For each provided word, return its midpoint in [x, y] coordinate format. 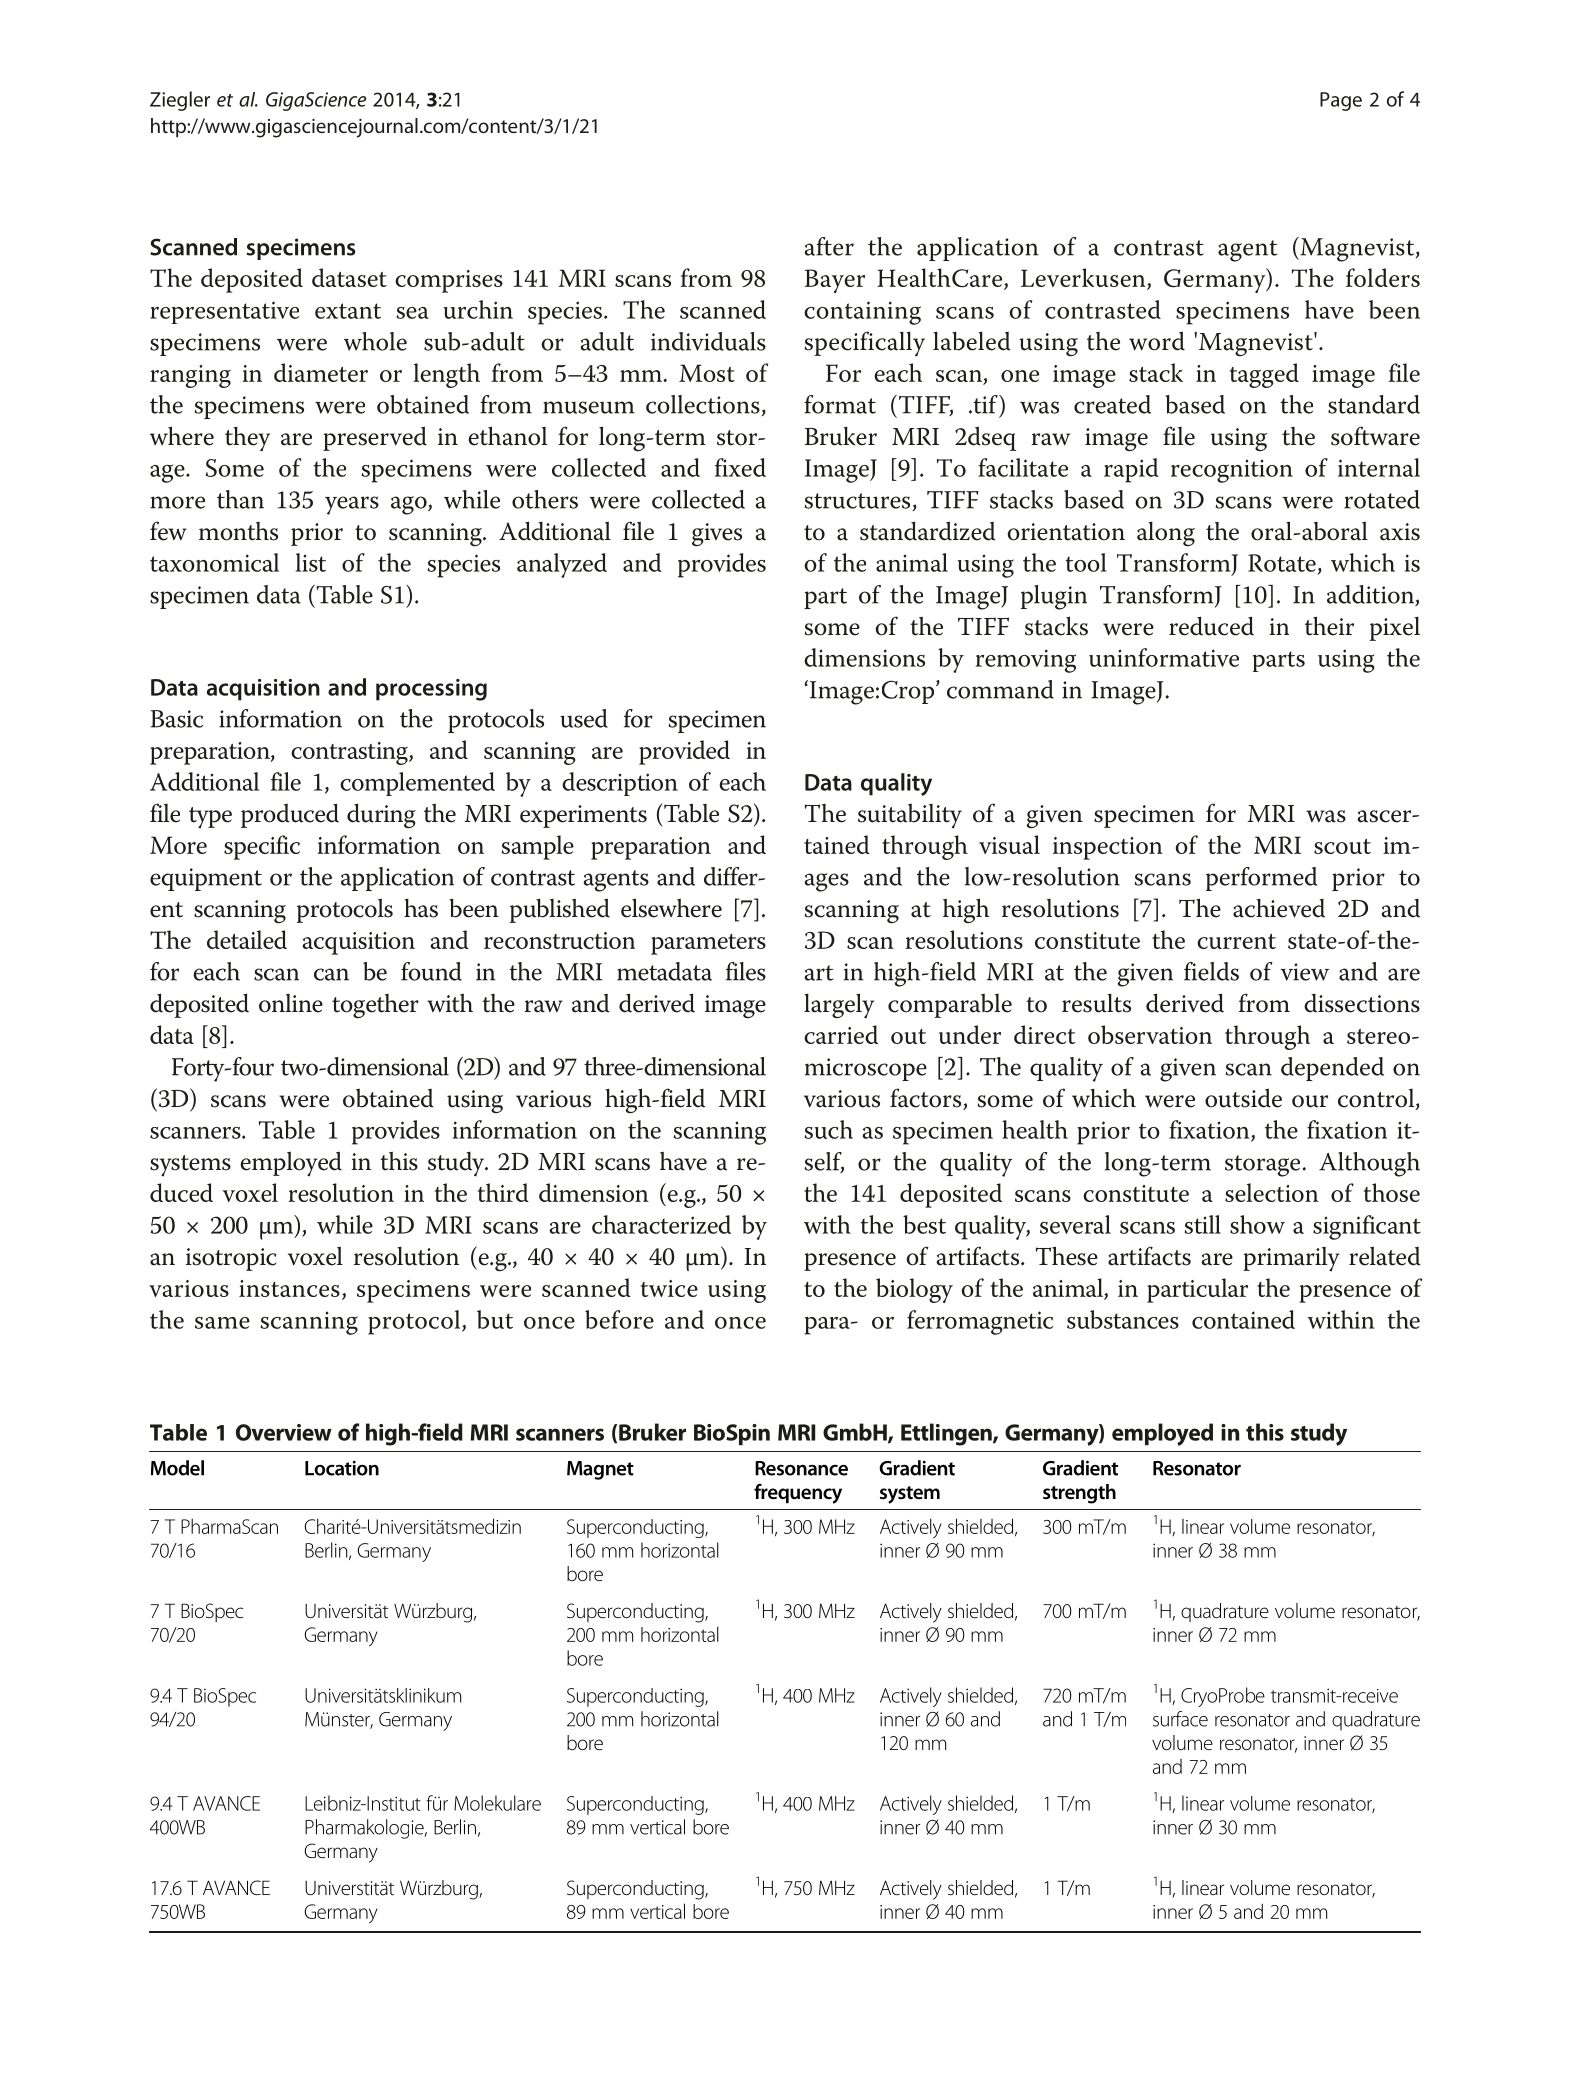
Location [342, 1468]
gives [717, 535]
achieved [1279, 908]
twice [669, 1288]
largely [839, 1006]
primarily [1291, 1259]
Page [1341, 101]
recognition [1232, 471]
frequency [798, 1494]
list [310, 562]
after [829, 246]
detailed [247, 939]
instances [289, 1288]
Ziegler [180, 101]
